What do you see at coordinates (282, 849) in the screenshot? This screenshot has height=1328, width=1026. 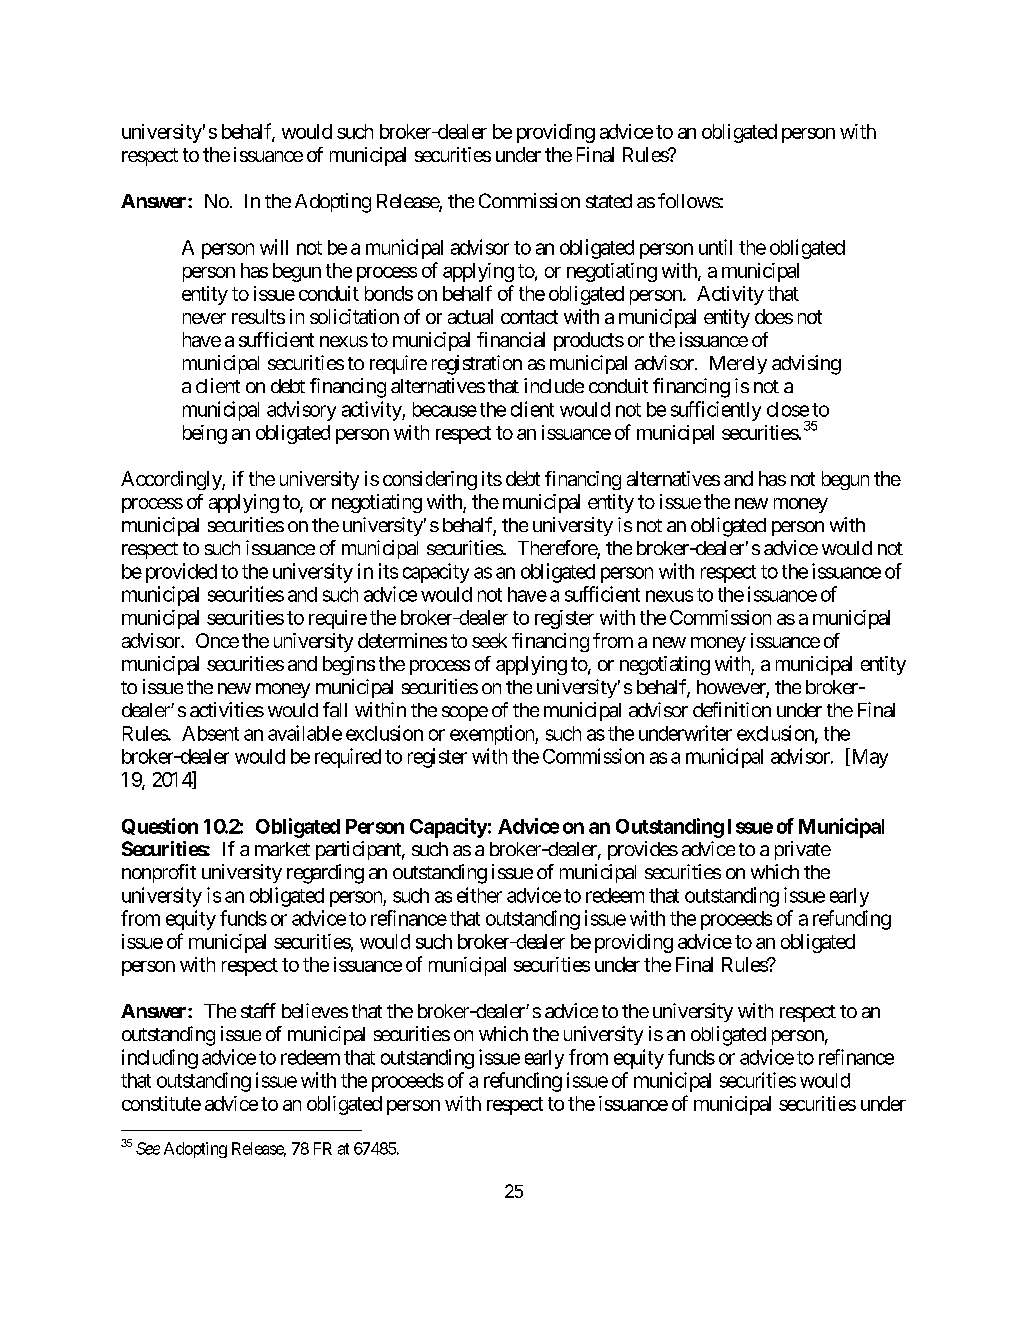 I see `market` at bounding box center [282, 849].
